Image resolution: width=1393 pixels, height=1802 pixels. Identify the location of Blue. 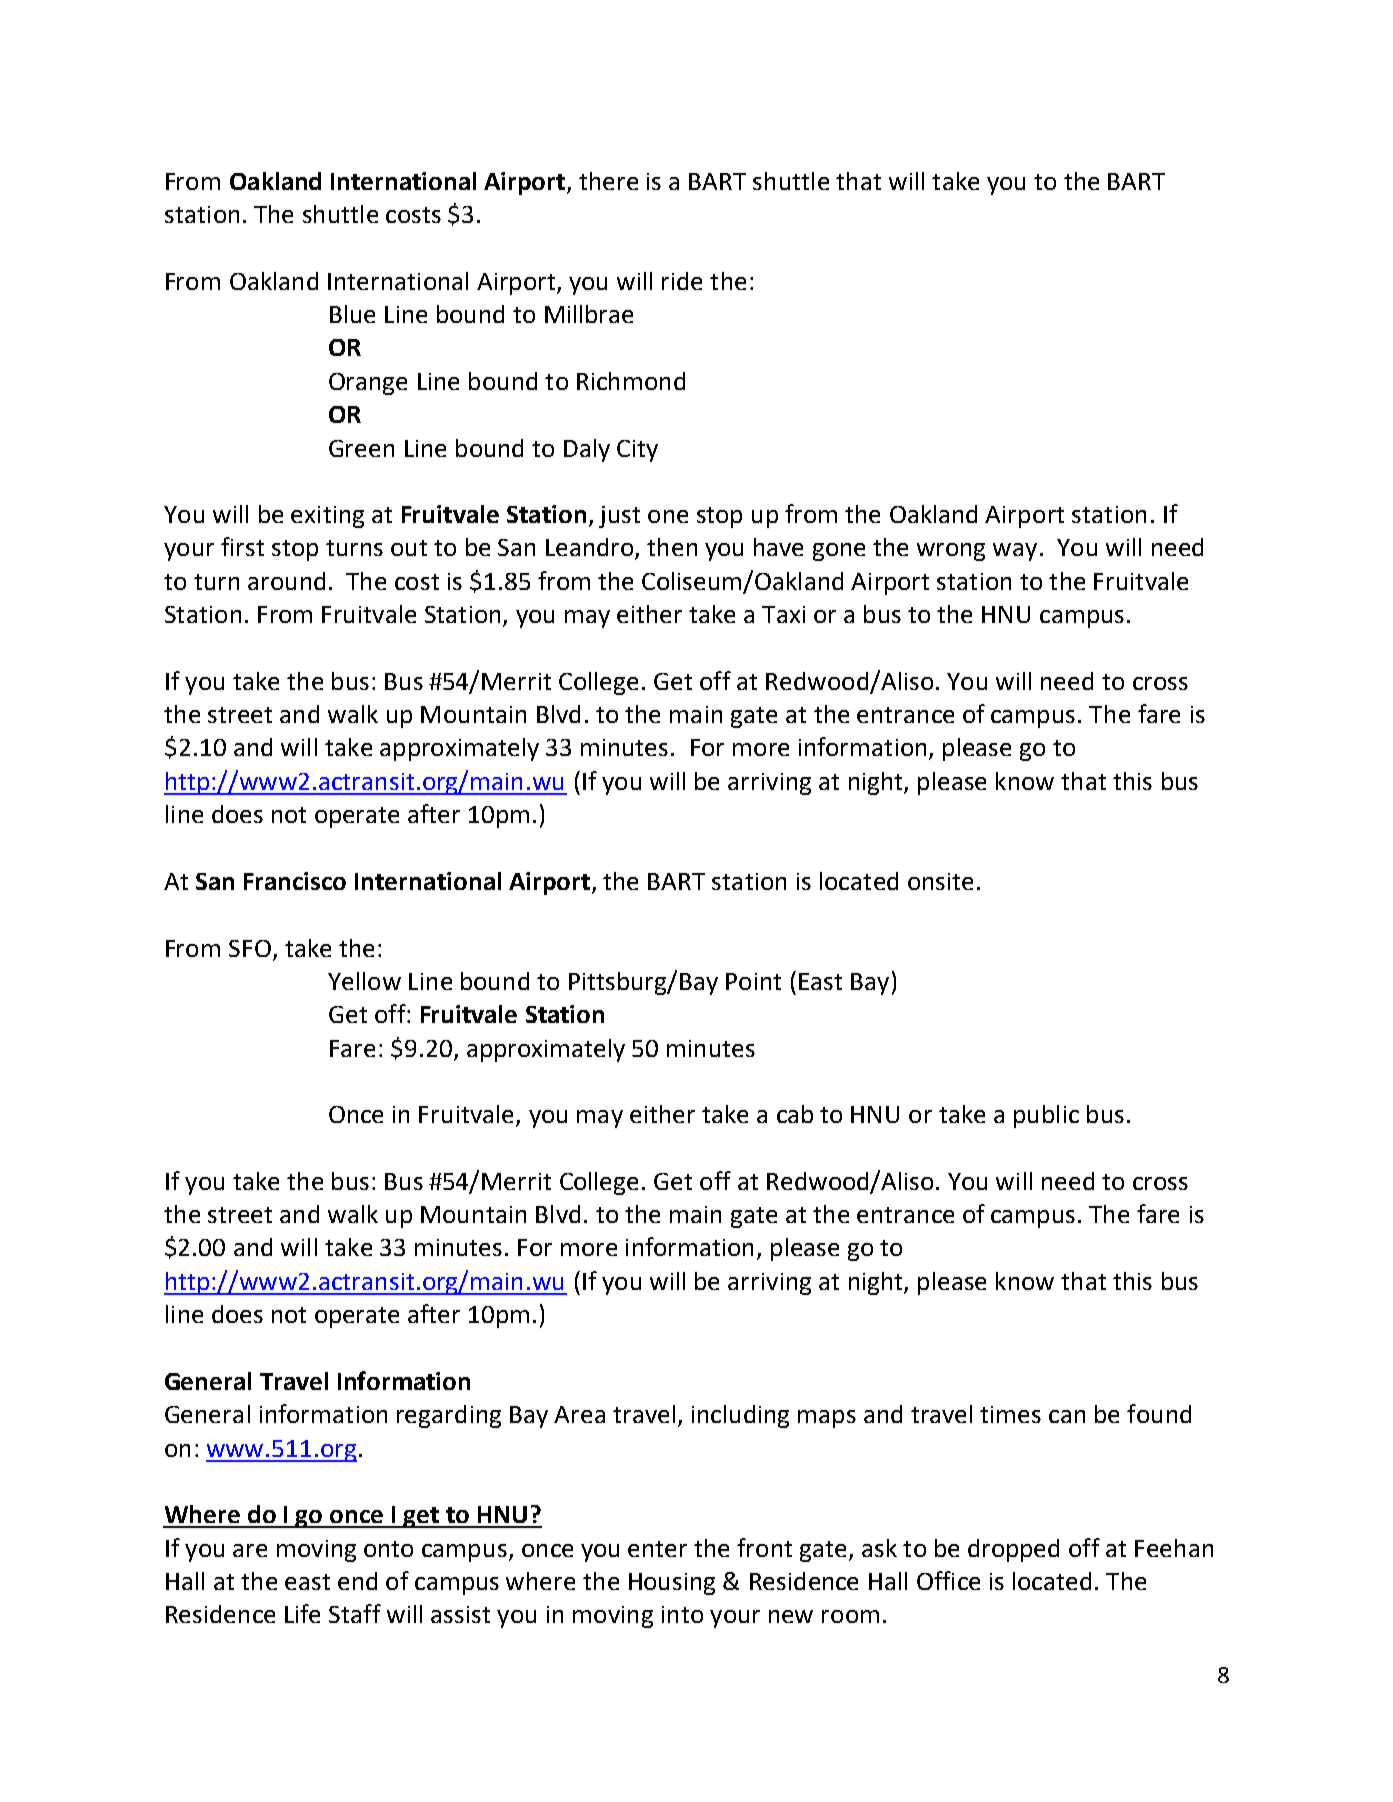
(352, 314).
